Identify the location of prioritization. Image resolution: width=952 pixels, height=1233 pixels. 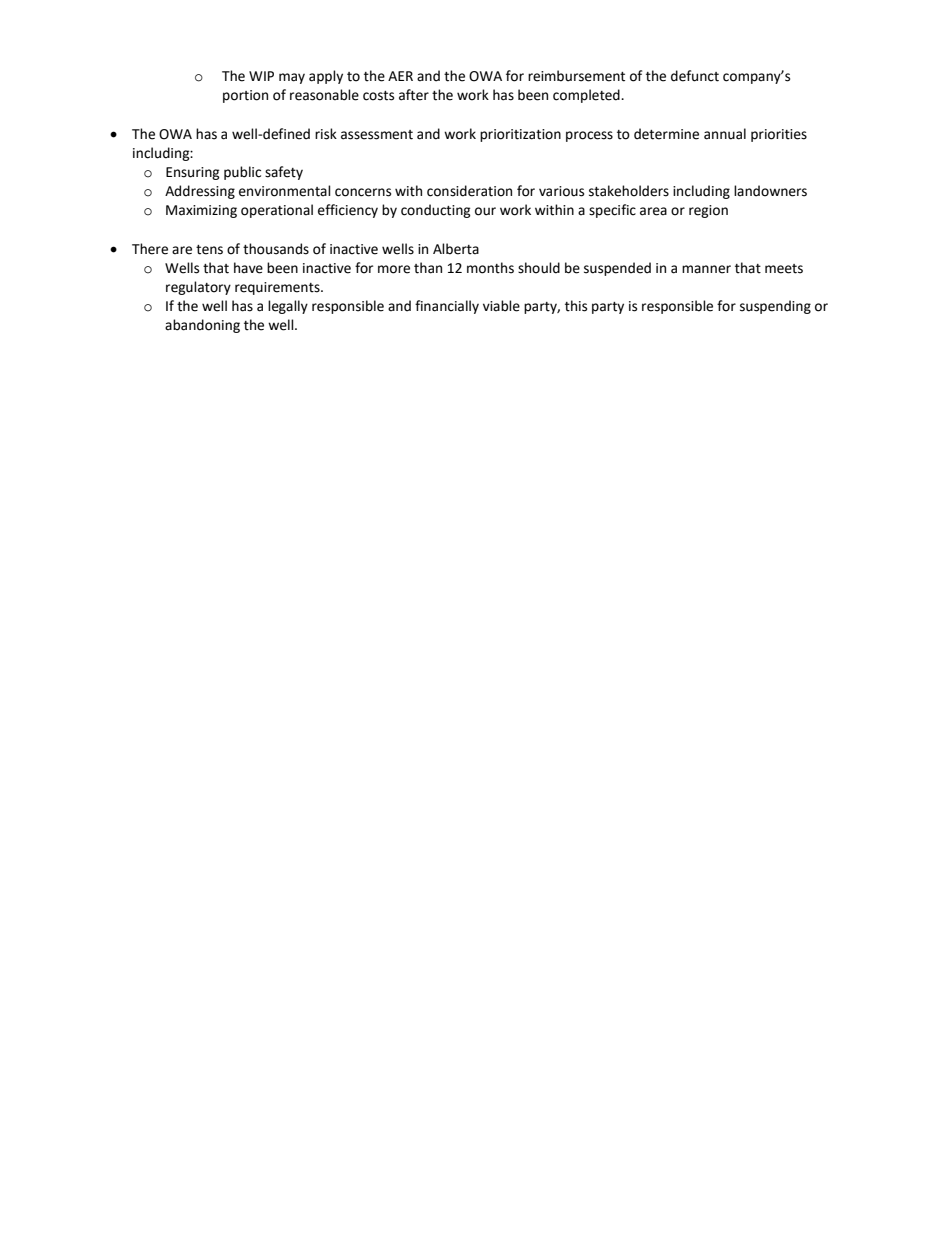
(520, 135).
